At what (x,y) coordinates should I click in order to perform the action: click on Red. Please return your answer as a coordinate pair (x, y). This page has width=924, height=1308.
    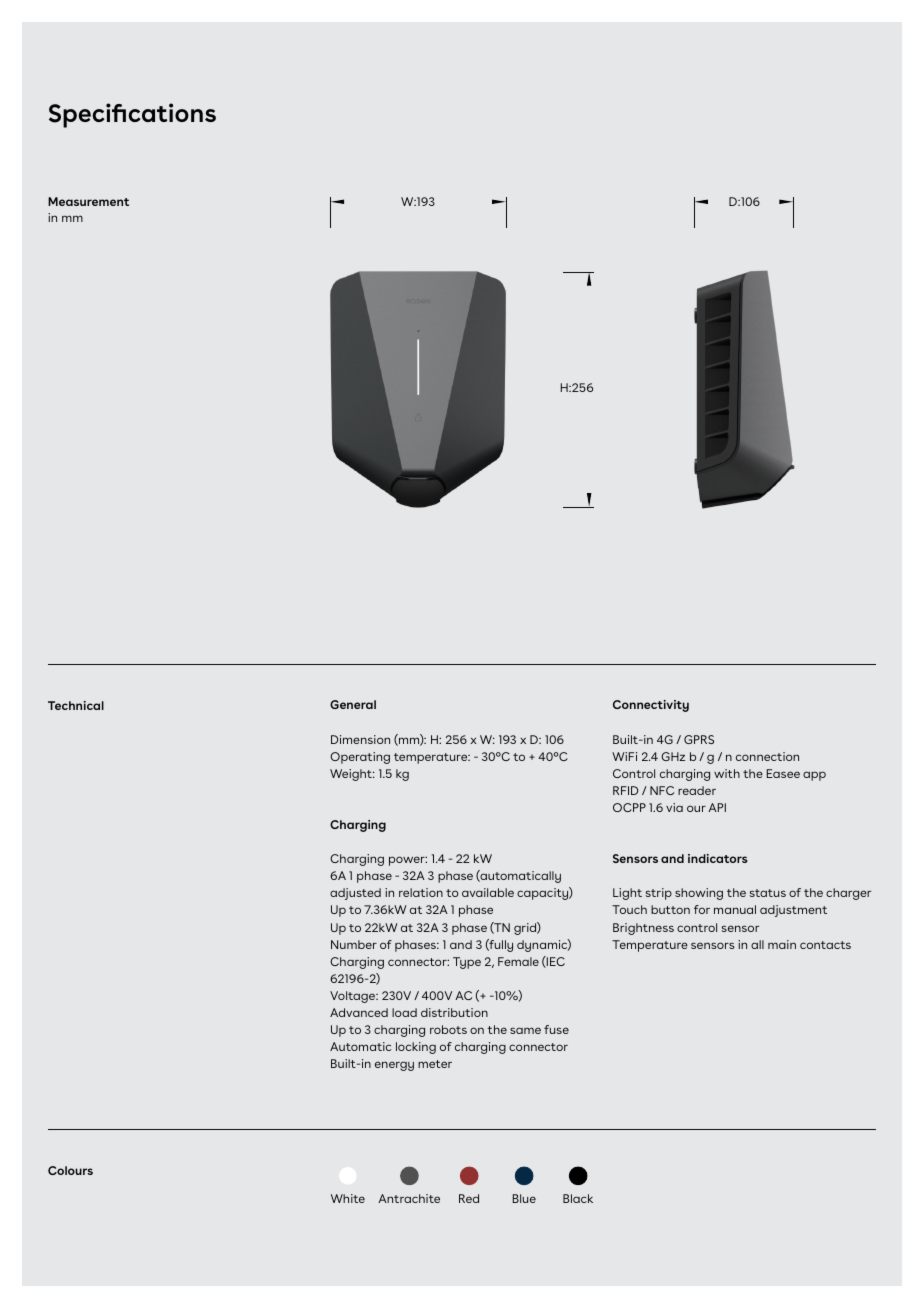
    Looking at the image, I should click on (469, 1198).
